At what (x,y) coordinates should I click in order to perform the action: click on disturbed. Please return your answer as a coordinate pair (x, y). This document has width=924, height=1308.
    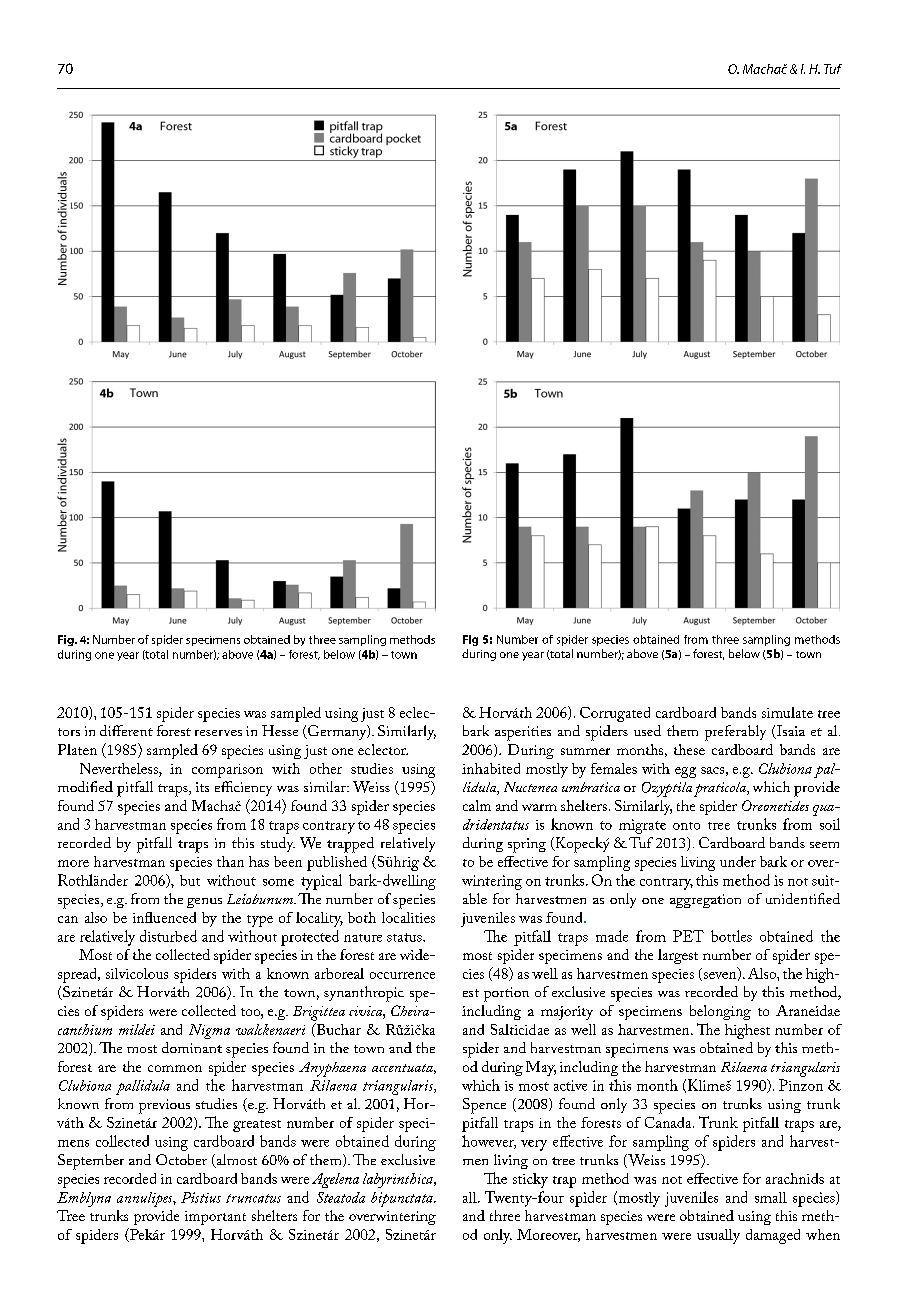
    Looking at the image, I should click on (168, 936).
